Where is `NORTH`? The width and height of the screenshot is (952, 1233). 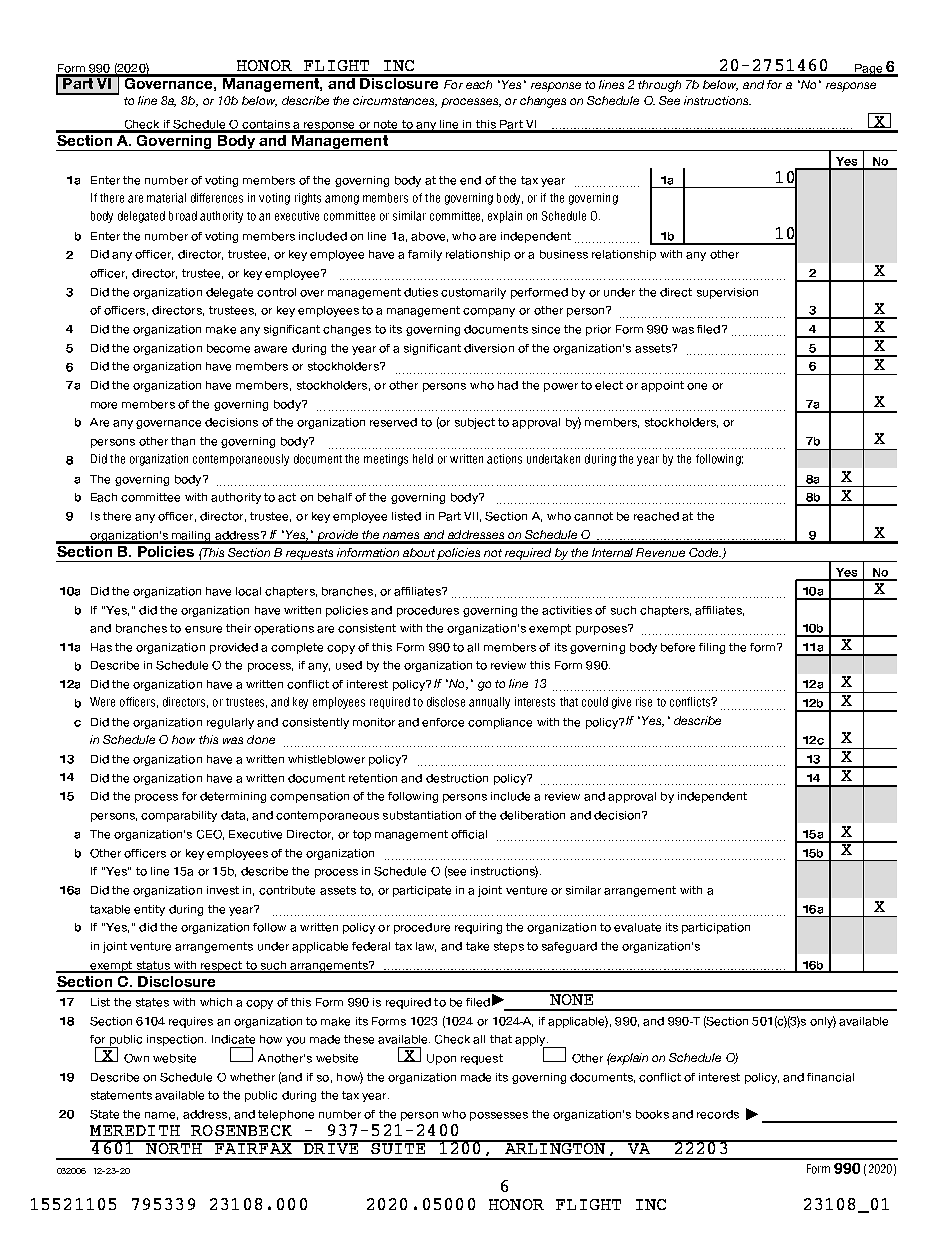 NORTH is located at coordinates (174, 1147).
